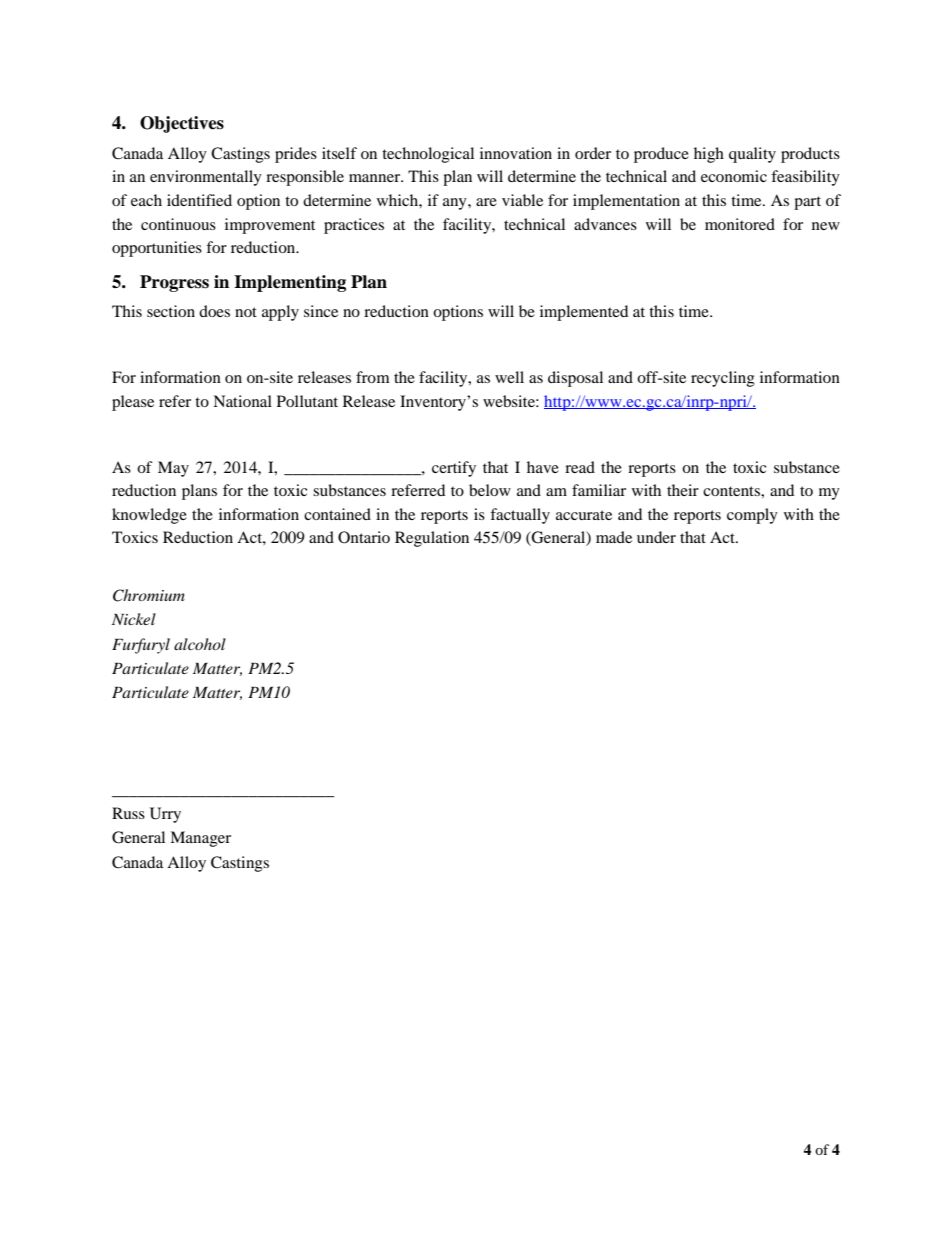  Describe the element at coordinates (490, 490) in the screenshot. I see `below` at that location.
